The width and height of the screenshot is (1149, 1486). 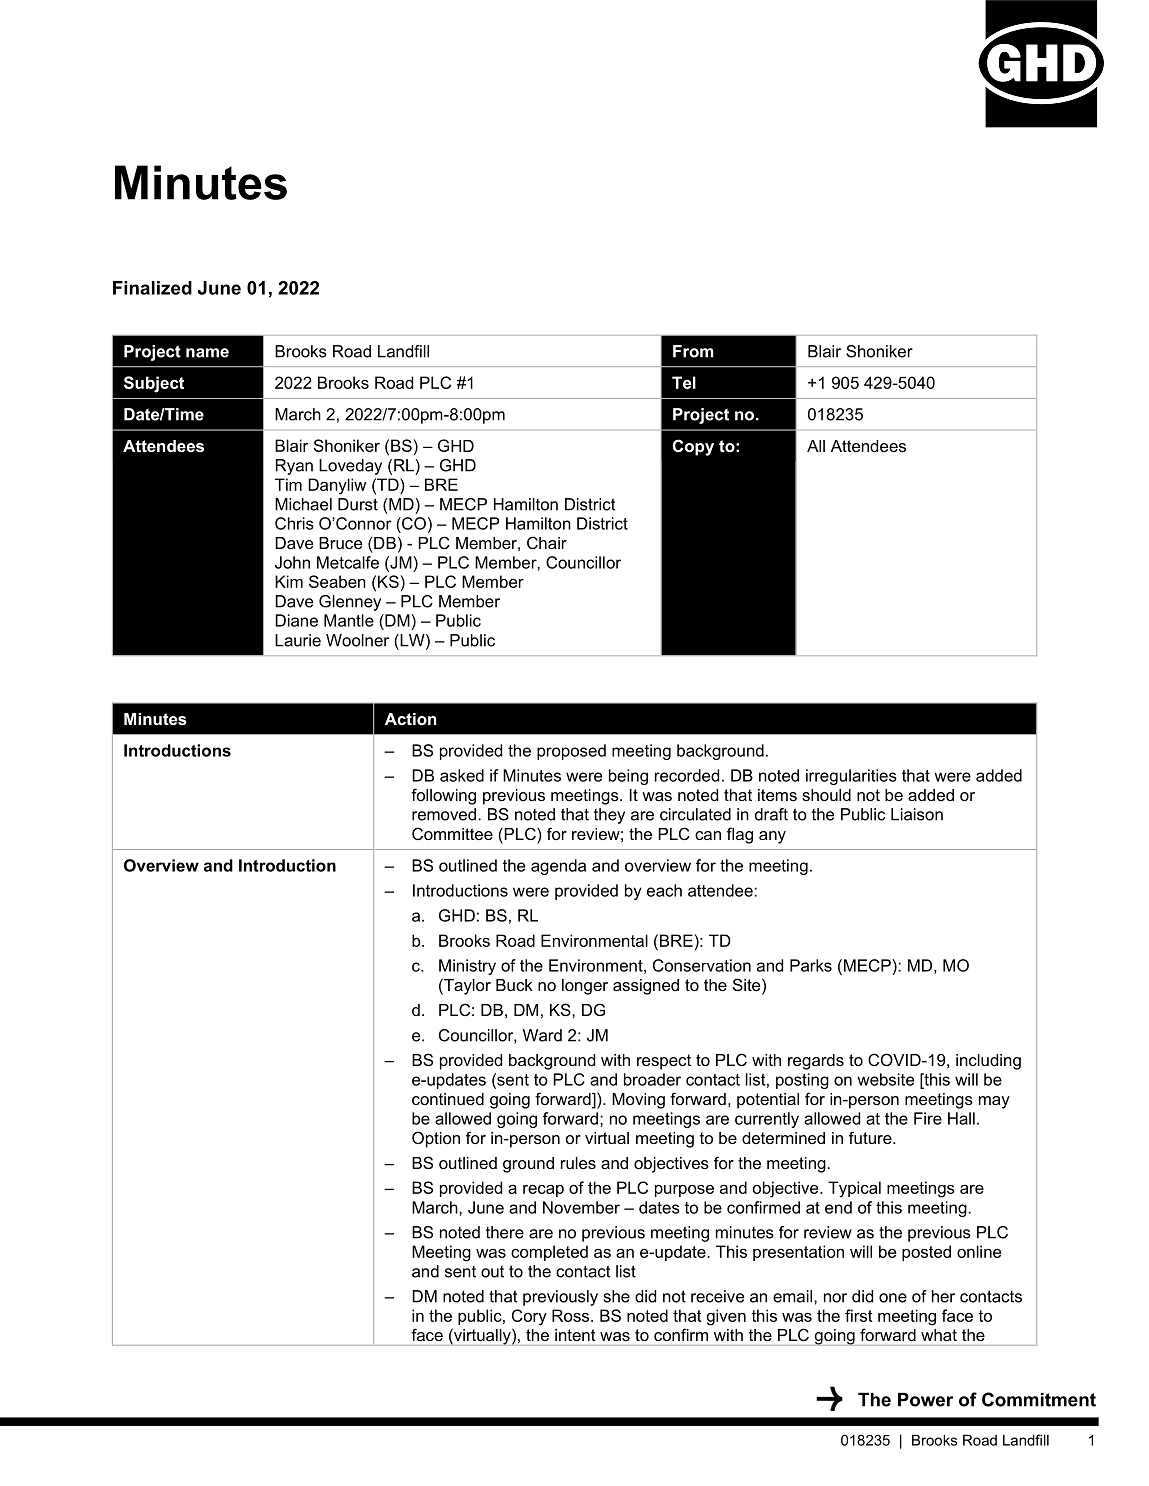 I want to click on they, so click(x=609, y=816).
